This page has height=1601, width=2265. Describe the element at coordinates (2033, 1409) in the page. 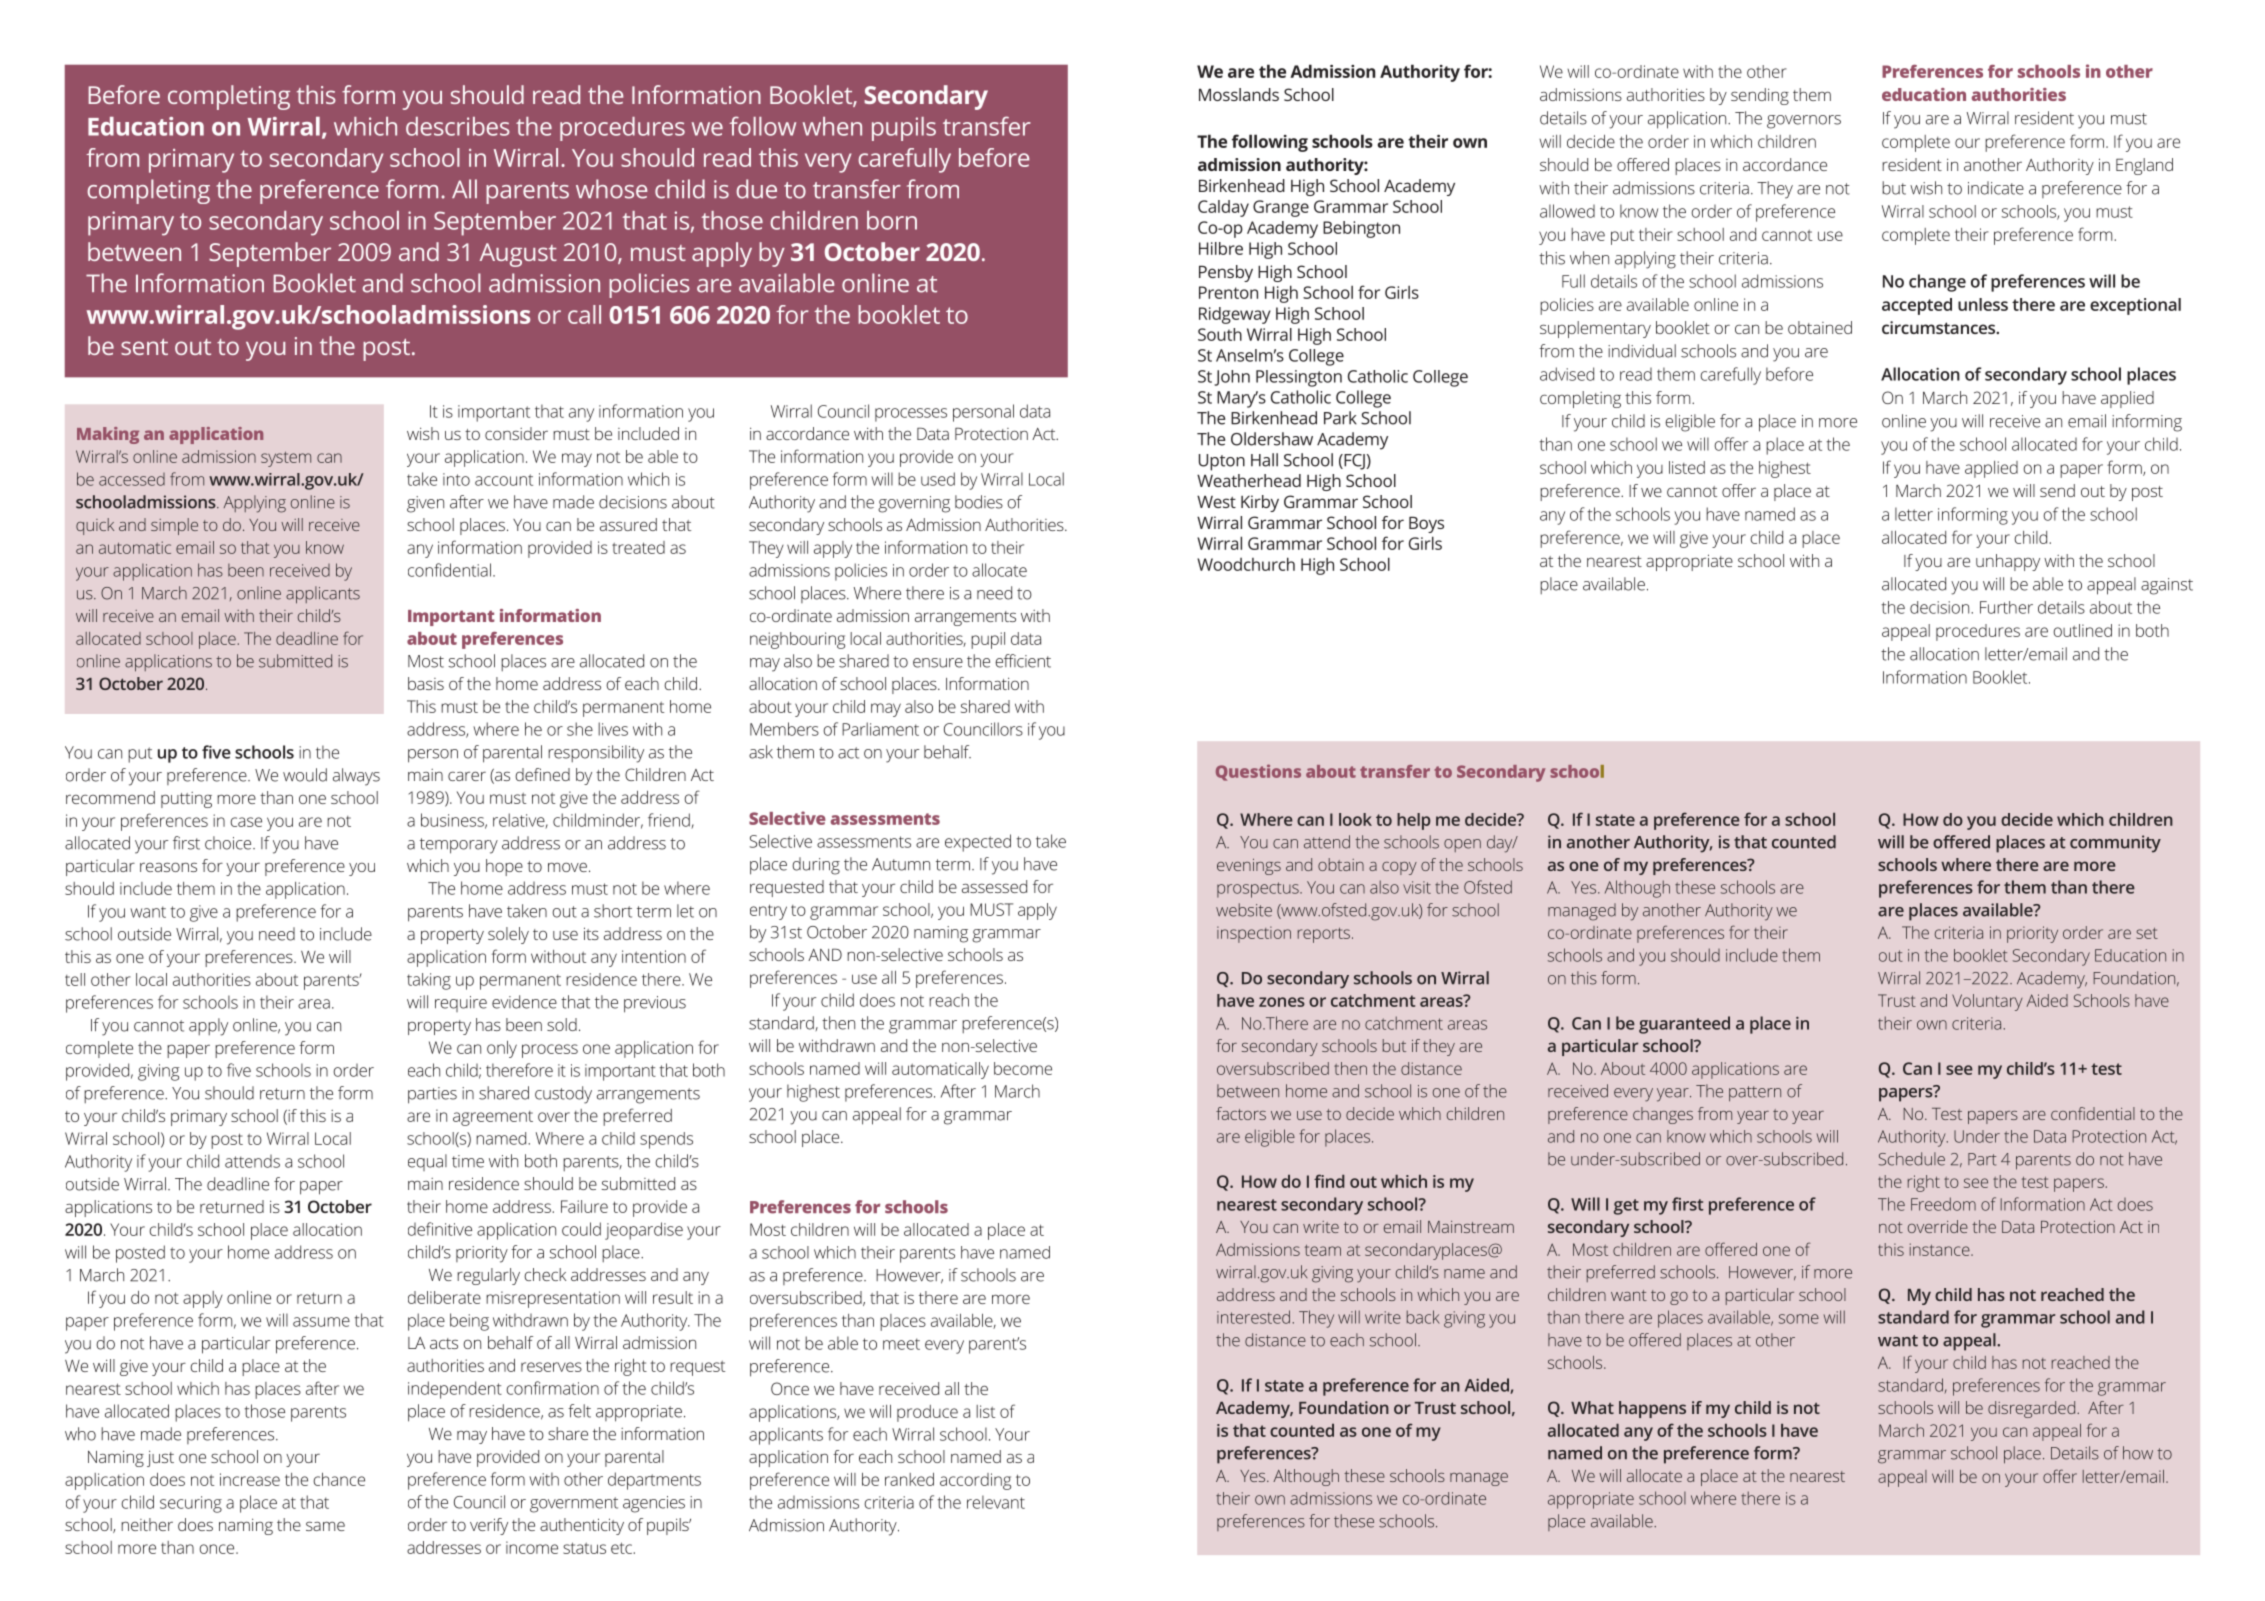

I see `disregarded` at that location.
